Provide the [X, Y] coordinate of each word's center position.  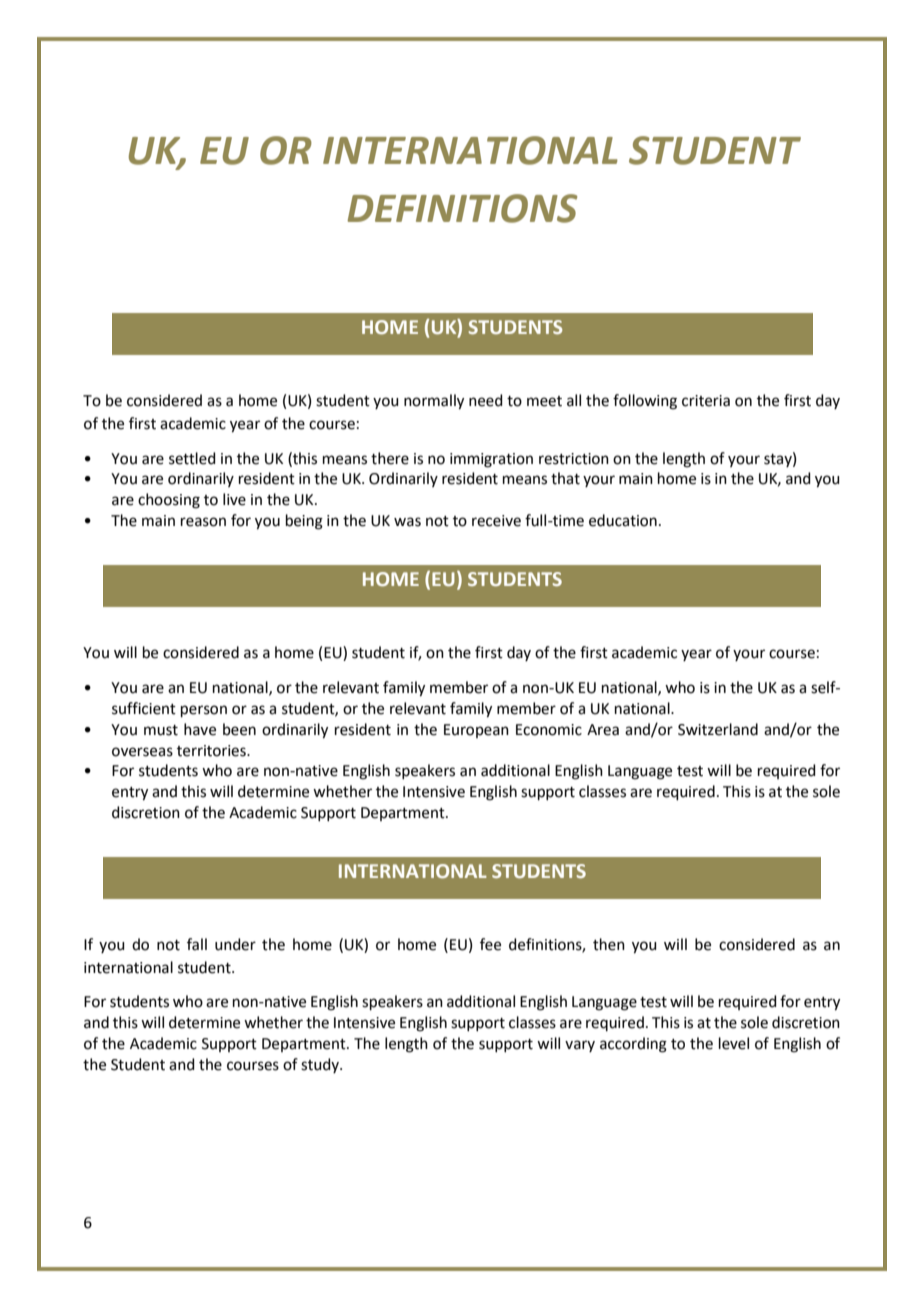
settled [192, 458]
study [321, 1065]
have [200, 729]
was [407, 522]
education [623, 520]
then [609, 944]
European [476, 731]
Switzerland [718, 729]
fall [197, 944]
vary [580, 1046]
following [645, 402]
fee [490, 944]
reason [203, 522]
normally [434, 402]
